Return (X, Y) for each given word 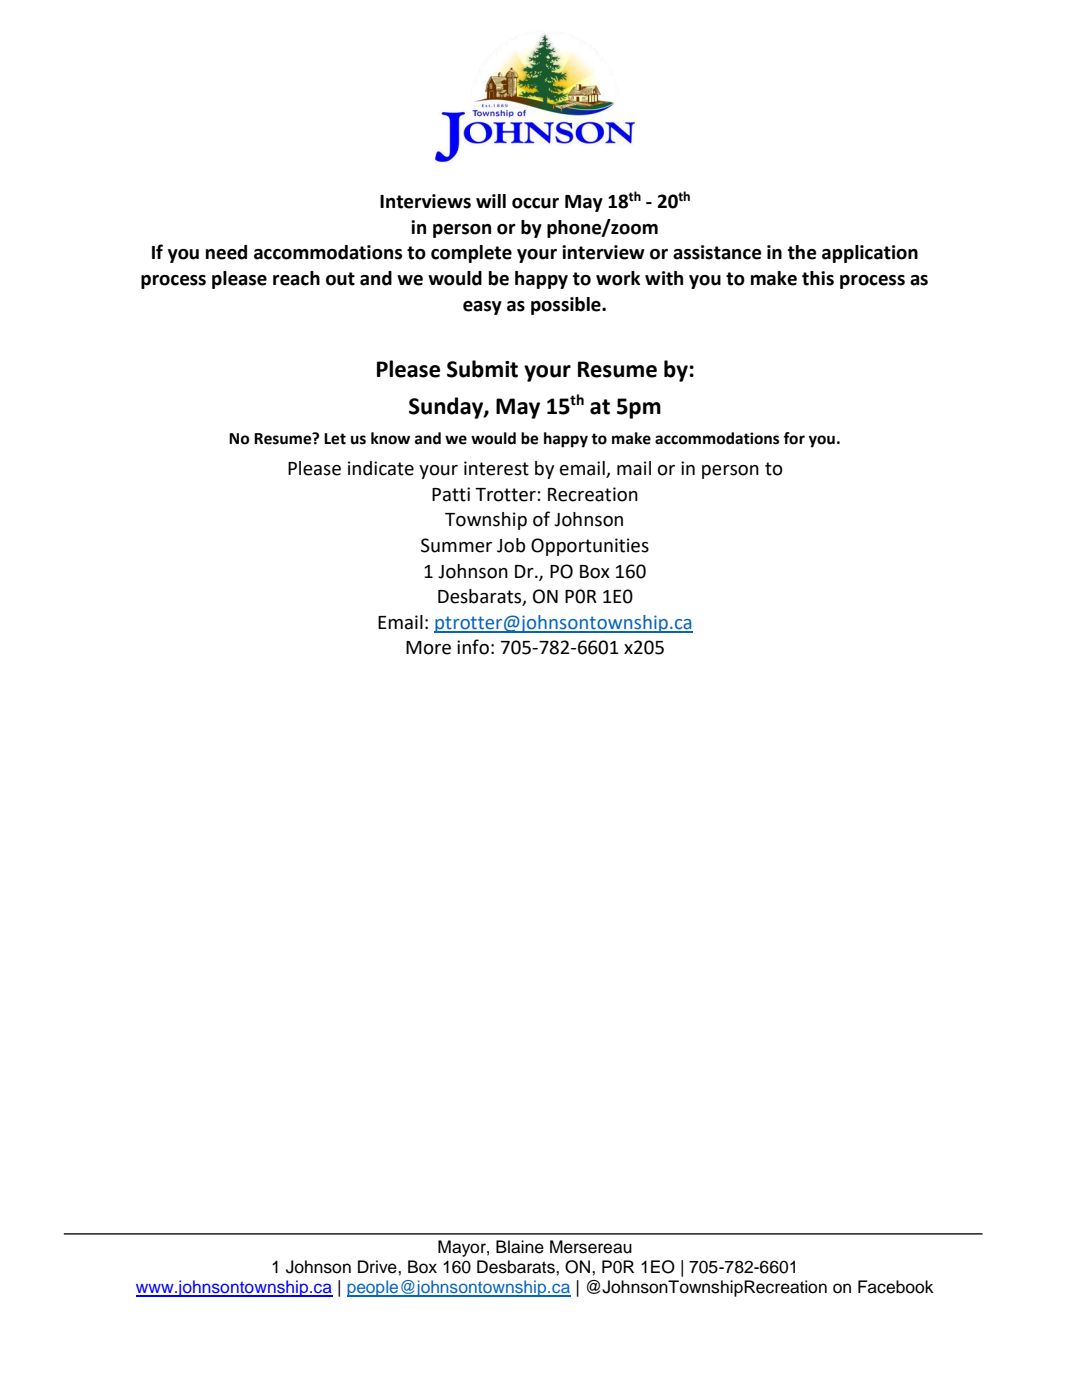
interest (496, 468)
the (802, 252)
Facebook (896, 1287)
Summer (456, 545)
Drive (378, 1267)
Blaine (520, 1247)
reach (296, 278)
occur (535, 203)
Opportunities (590, 547)
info (473, 647)
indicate (381, 468)
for (794, 438)
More (428, 648)
